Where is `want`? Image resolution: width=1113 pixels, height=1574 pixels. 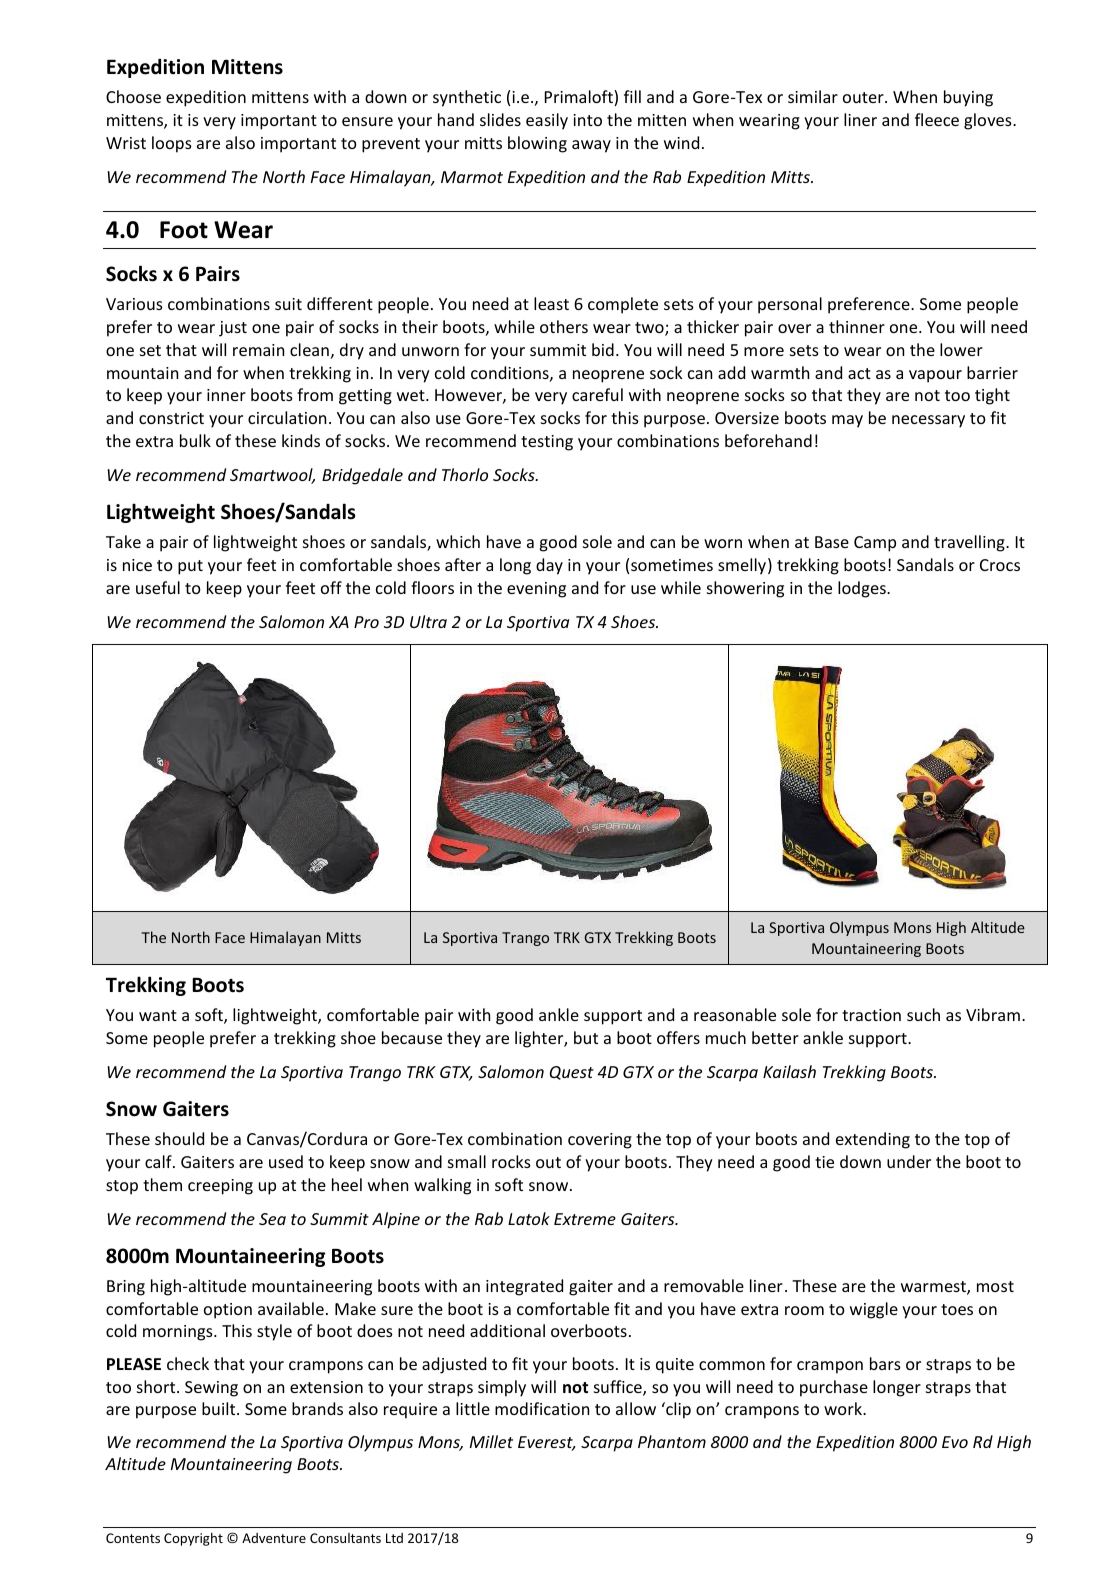
want is located at coordinates (158, 1015).
